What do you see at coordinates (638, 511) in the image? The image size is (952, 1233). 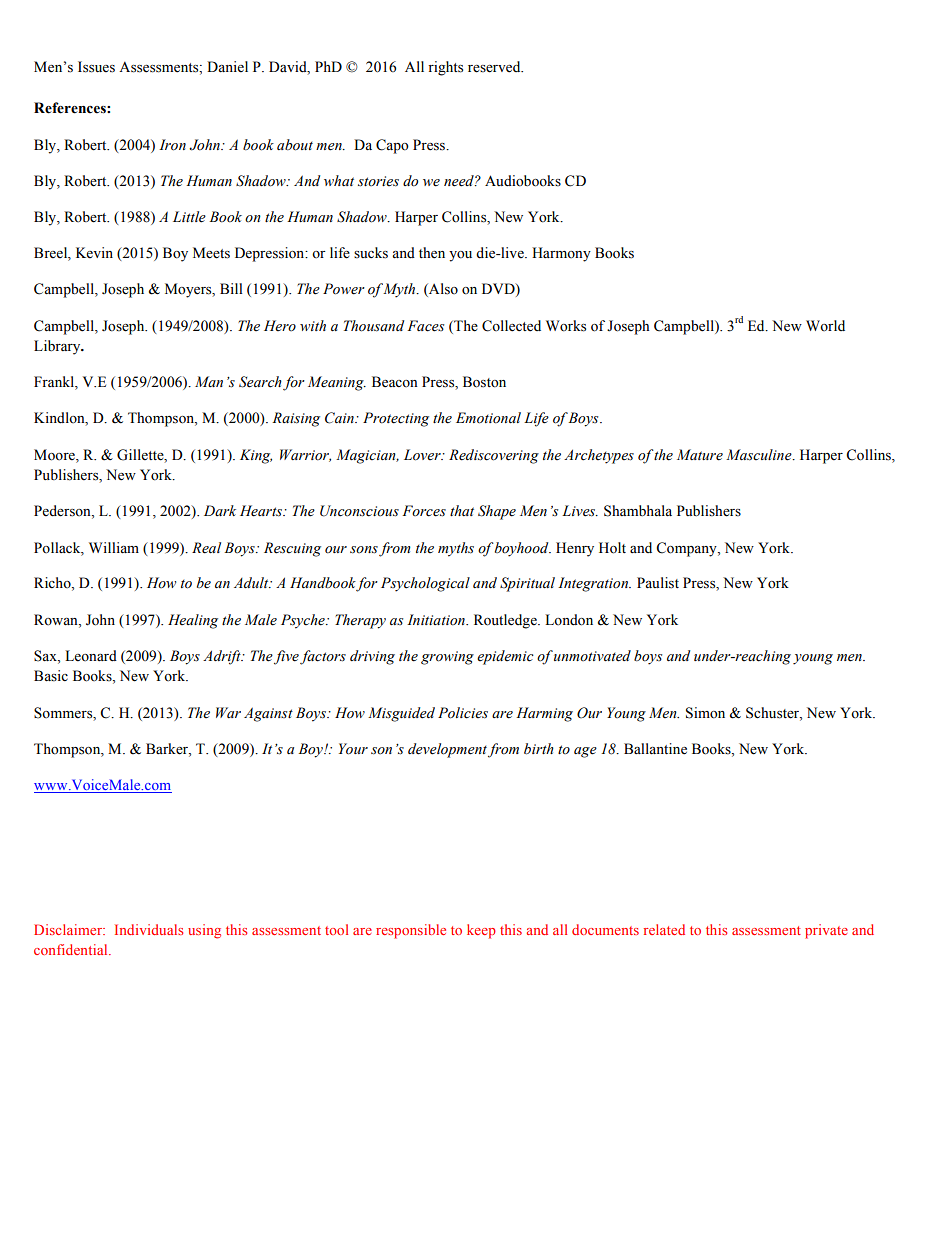 I see `Shambhala` at bounding box center [638, 511].
